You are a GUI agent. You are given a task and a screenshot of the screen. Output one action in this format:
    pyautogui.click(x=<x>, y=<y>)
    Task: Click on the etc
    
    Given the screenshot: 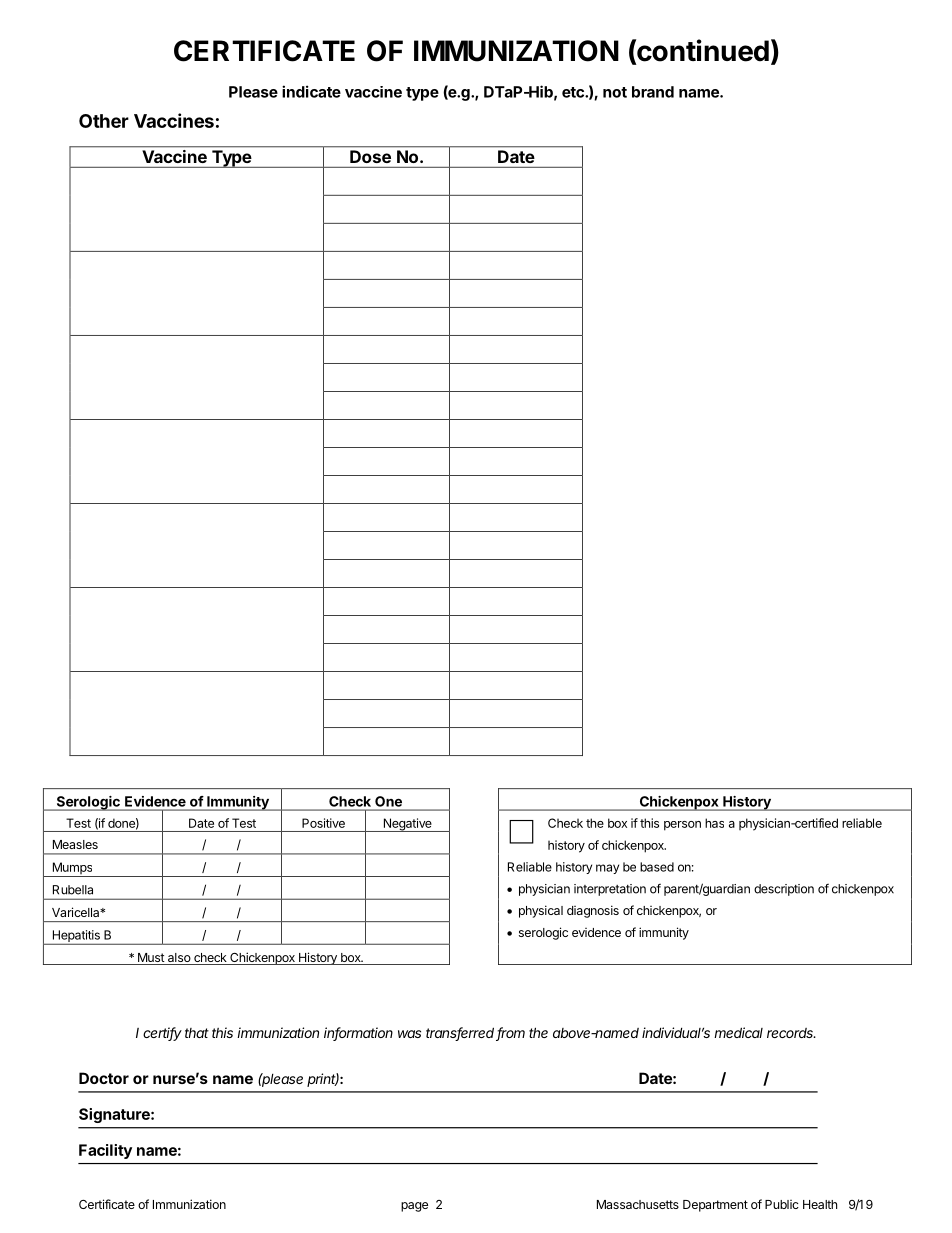 What is the action you would take?
    pyautogui.click(x=574, y=92)
